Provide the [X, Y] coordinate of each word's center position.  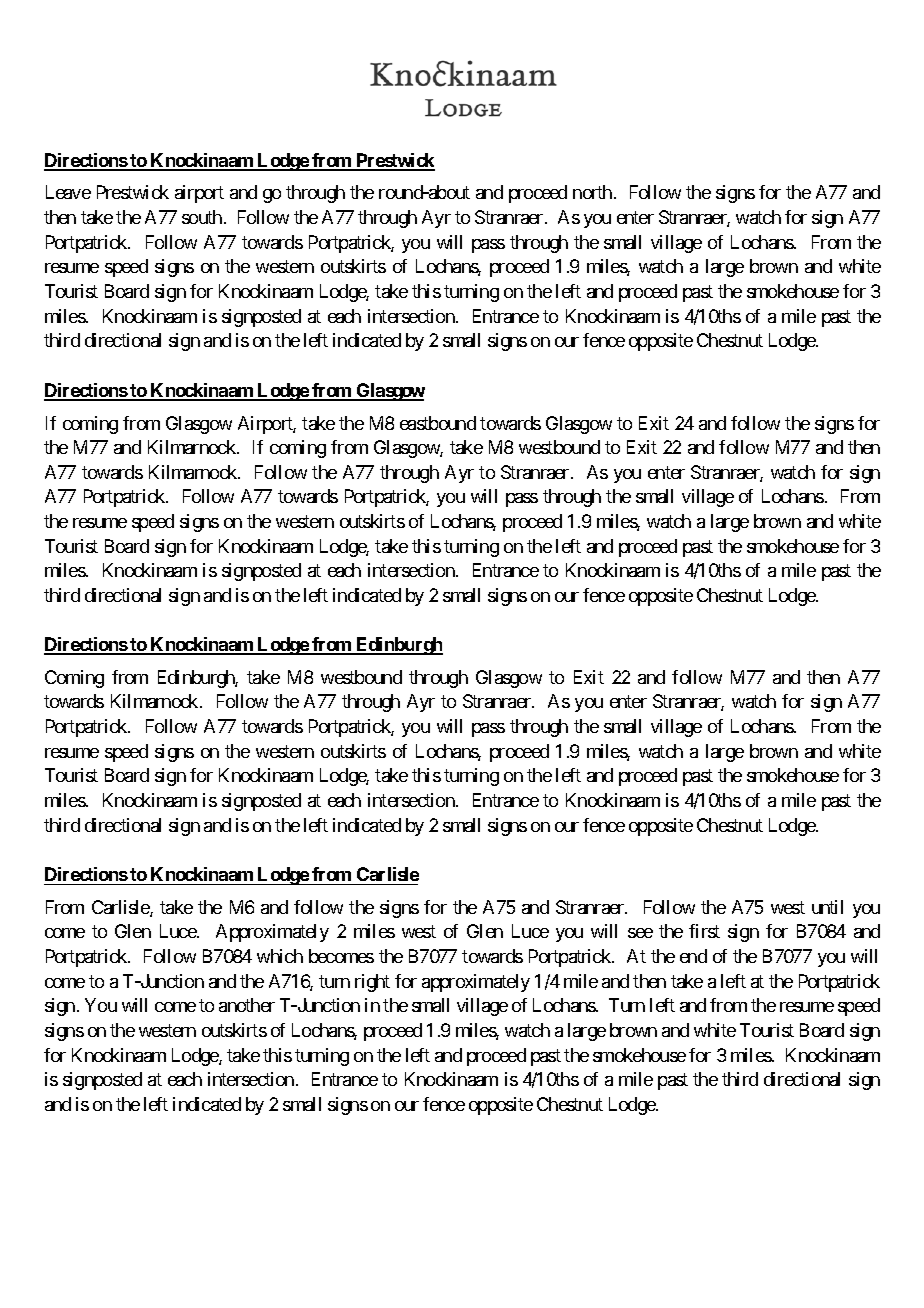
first [704, 931]
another [247, 1005]
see [640, 933]
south [202, 217]
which [280, 956]
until [827, 907]
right [372, 983]
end [693, 956]
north [594, 192]
